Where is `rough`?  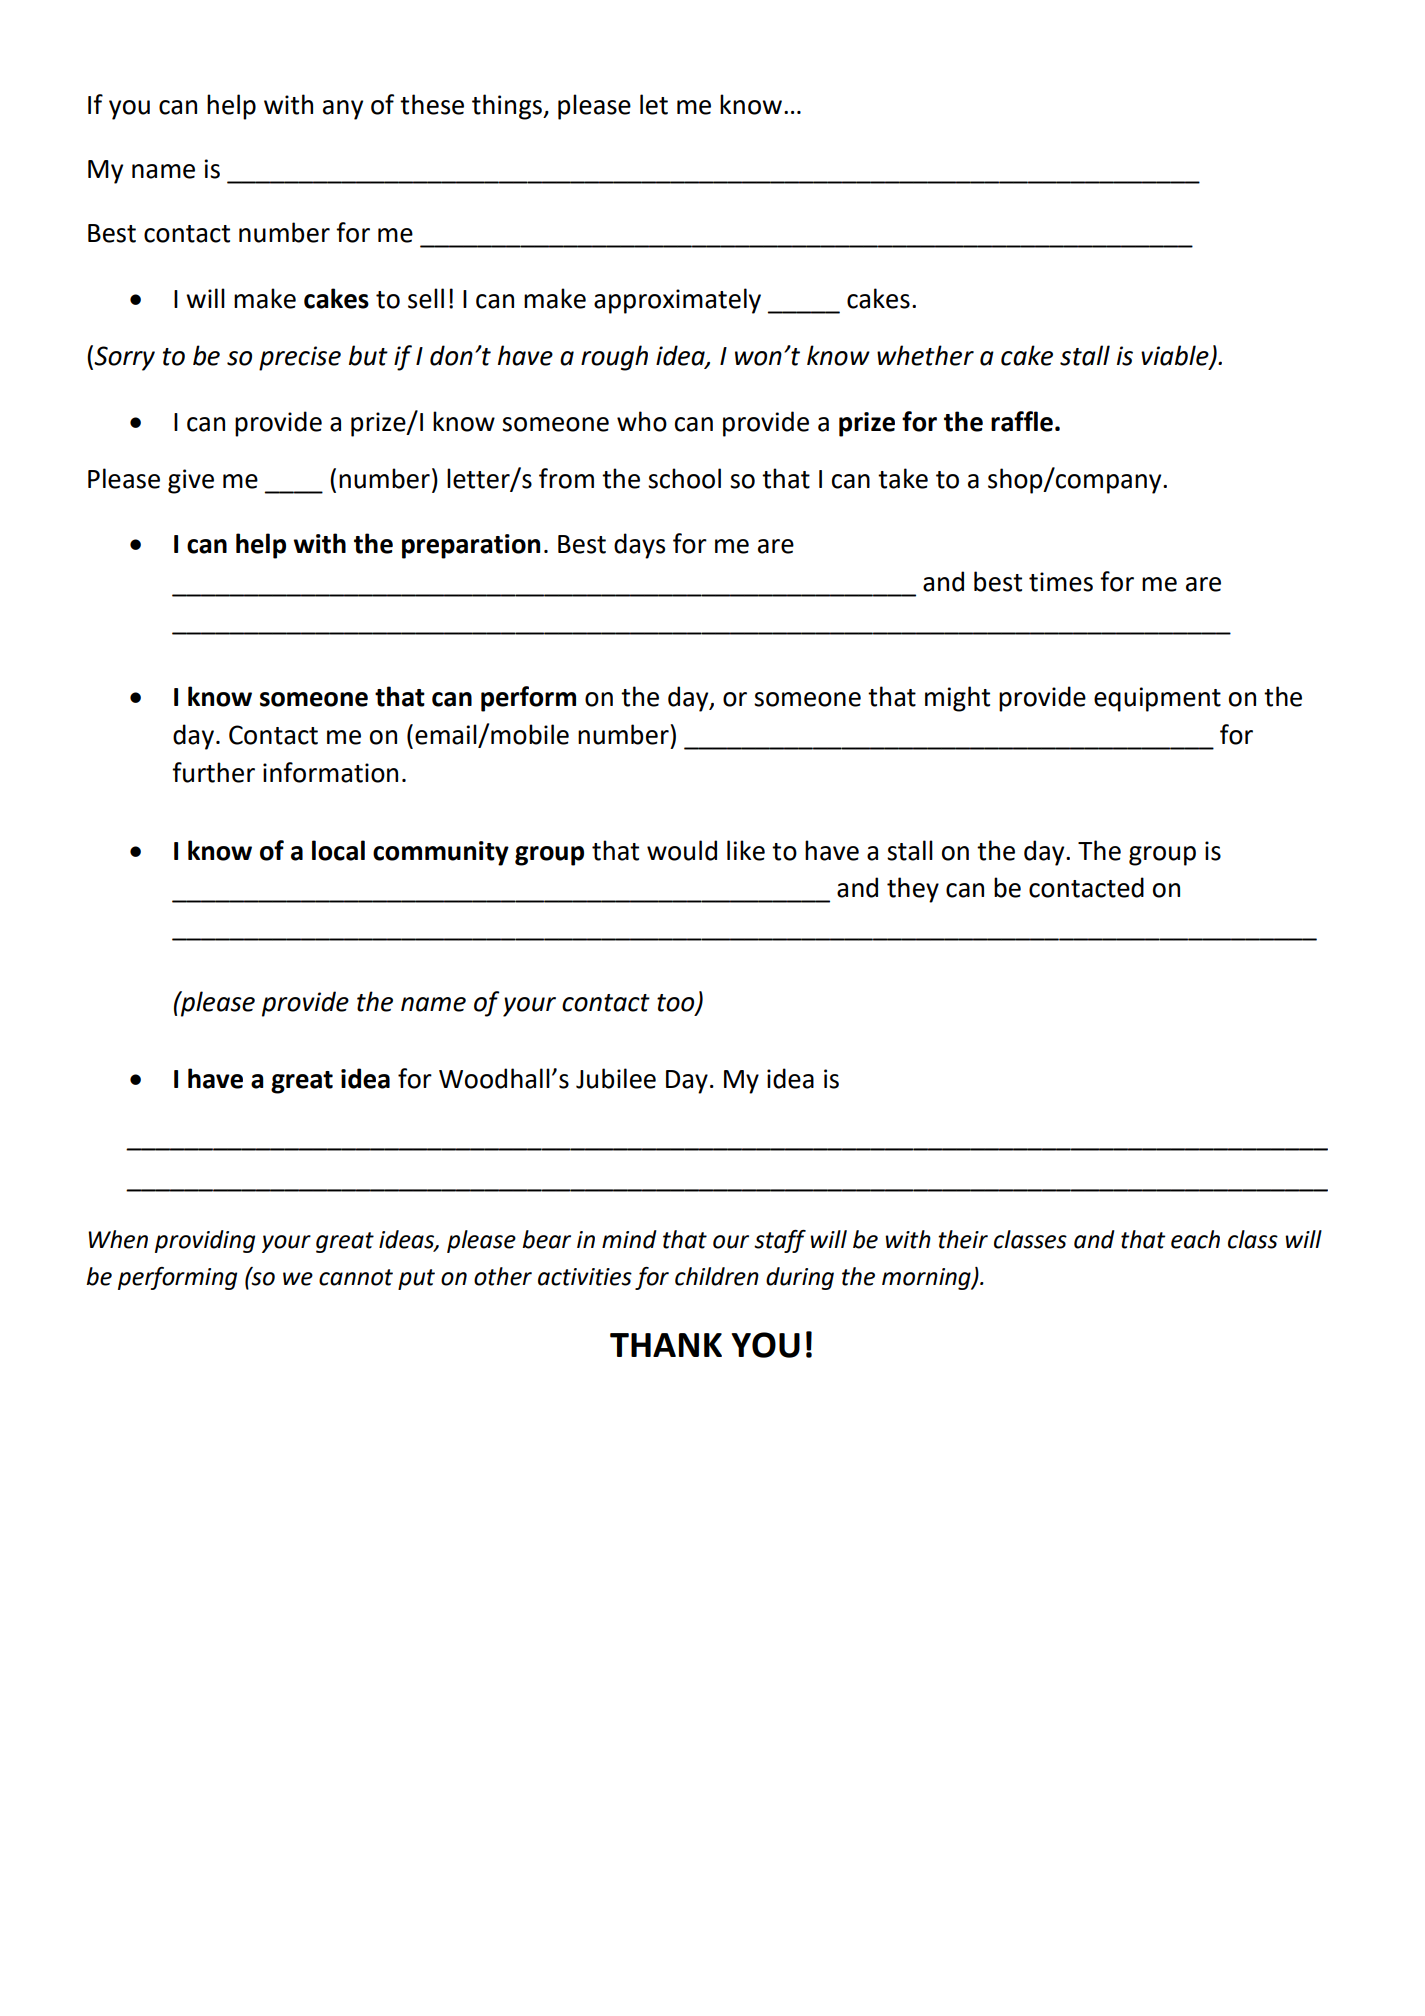 rough is located at coordinates (614, 358).
